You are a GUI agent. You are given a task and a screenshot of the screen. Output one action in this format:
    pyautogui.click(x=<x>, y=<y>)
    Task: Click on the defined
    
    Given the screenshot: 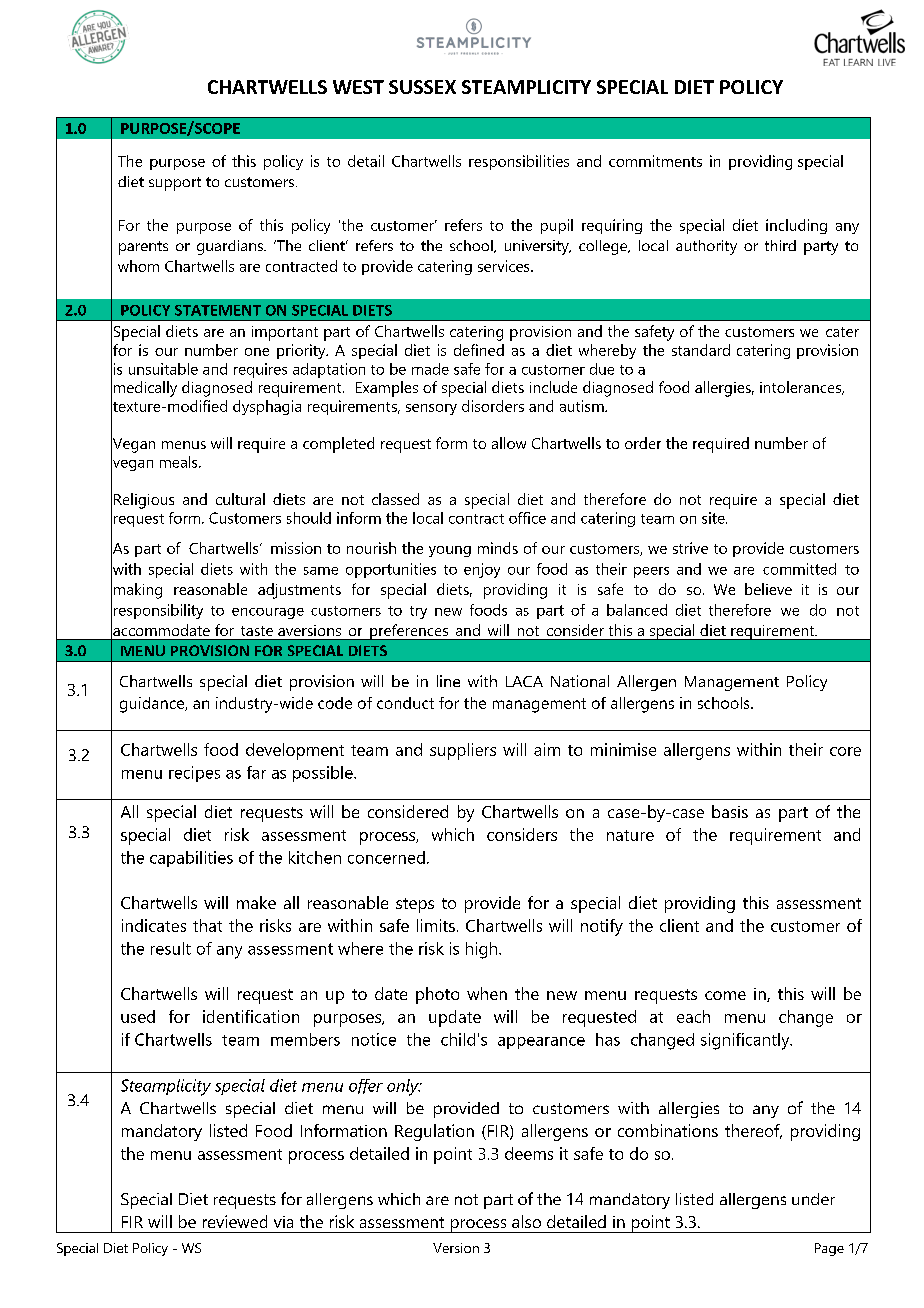 What is the action you would take?
    pyautogui.click(x=479, y=350)
